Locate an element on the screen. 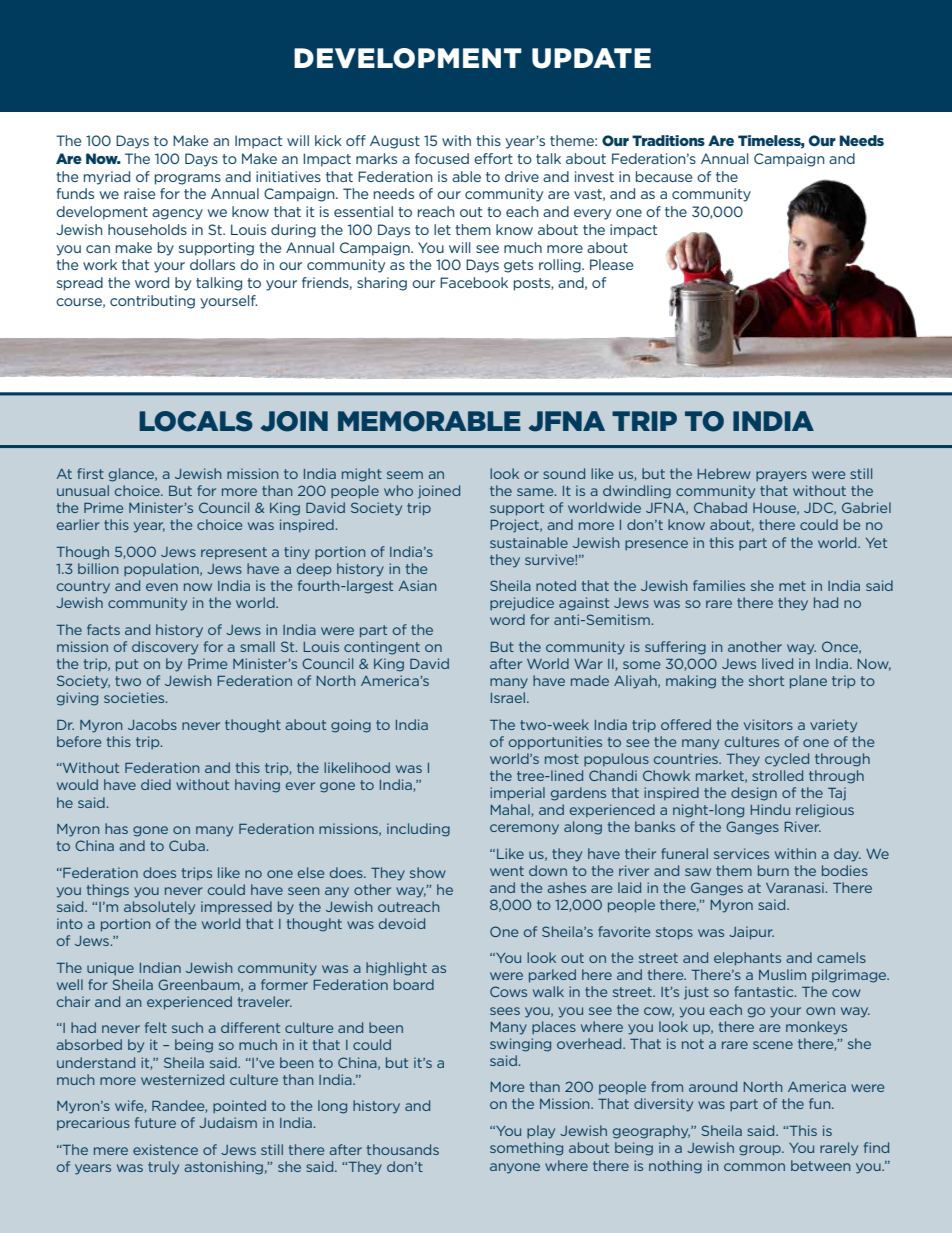 This screenshot has width=952, height=1233. group is located at coordinates (761, 1150).
